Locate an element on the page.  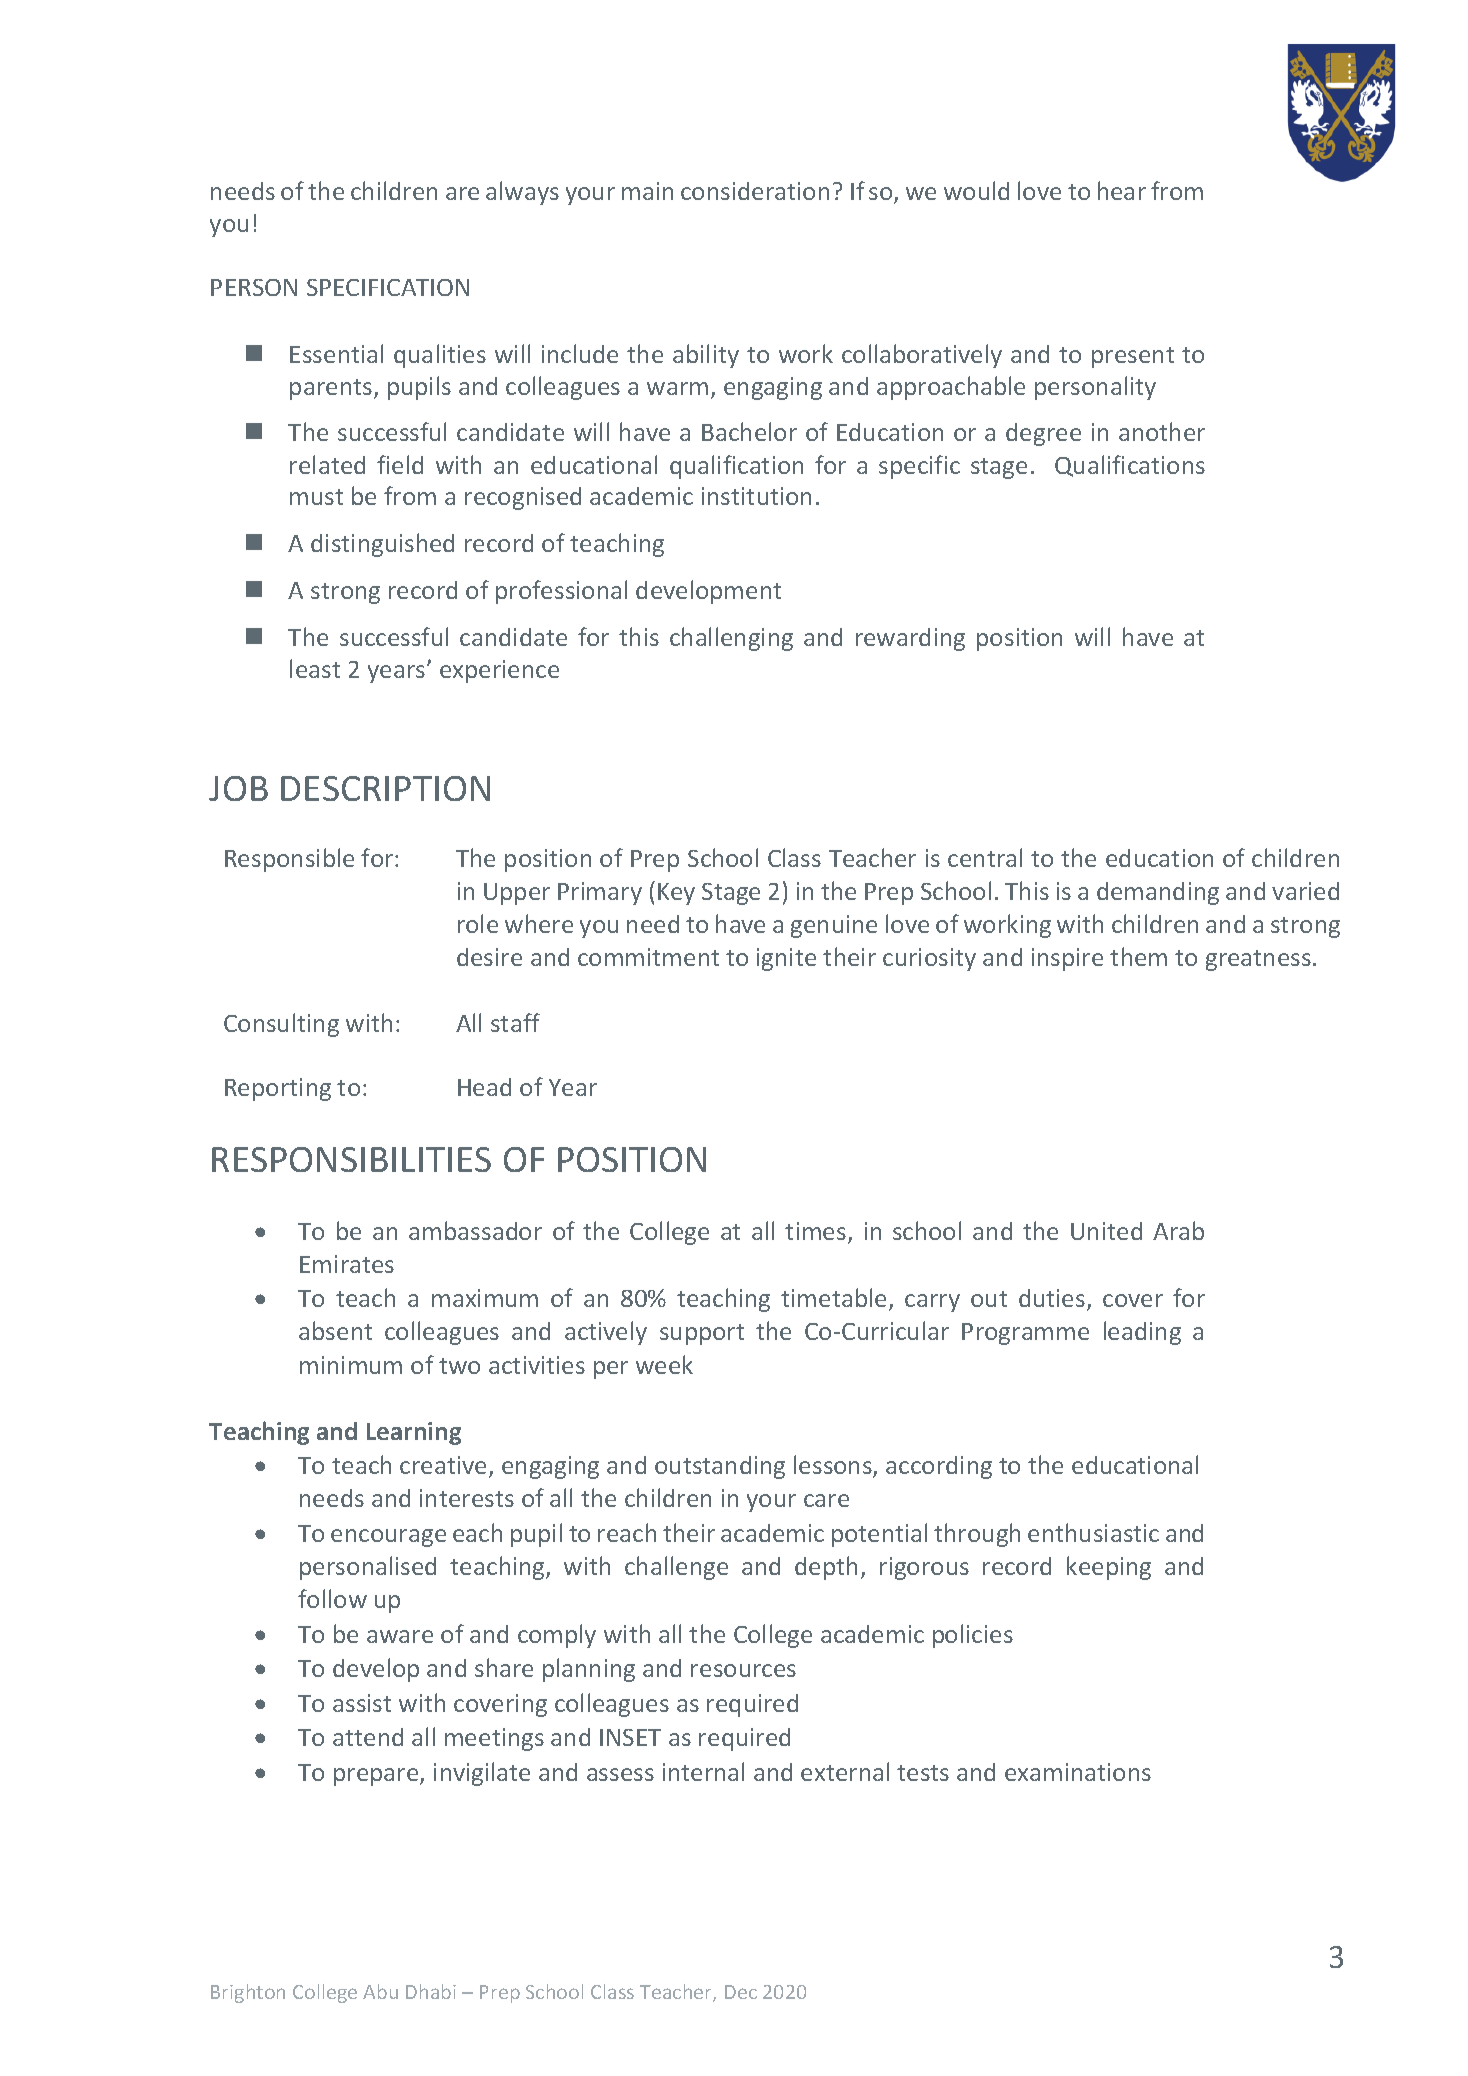
distinguished is located at coordinates (382, 545).
